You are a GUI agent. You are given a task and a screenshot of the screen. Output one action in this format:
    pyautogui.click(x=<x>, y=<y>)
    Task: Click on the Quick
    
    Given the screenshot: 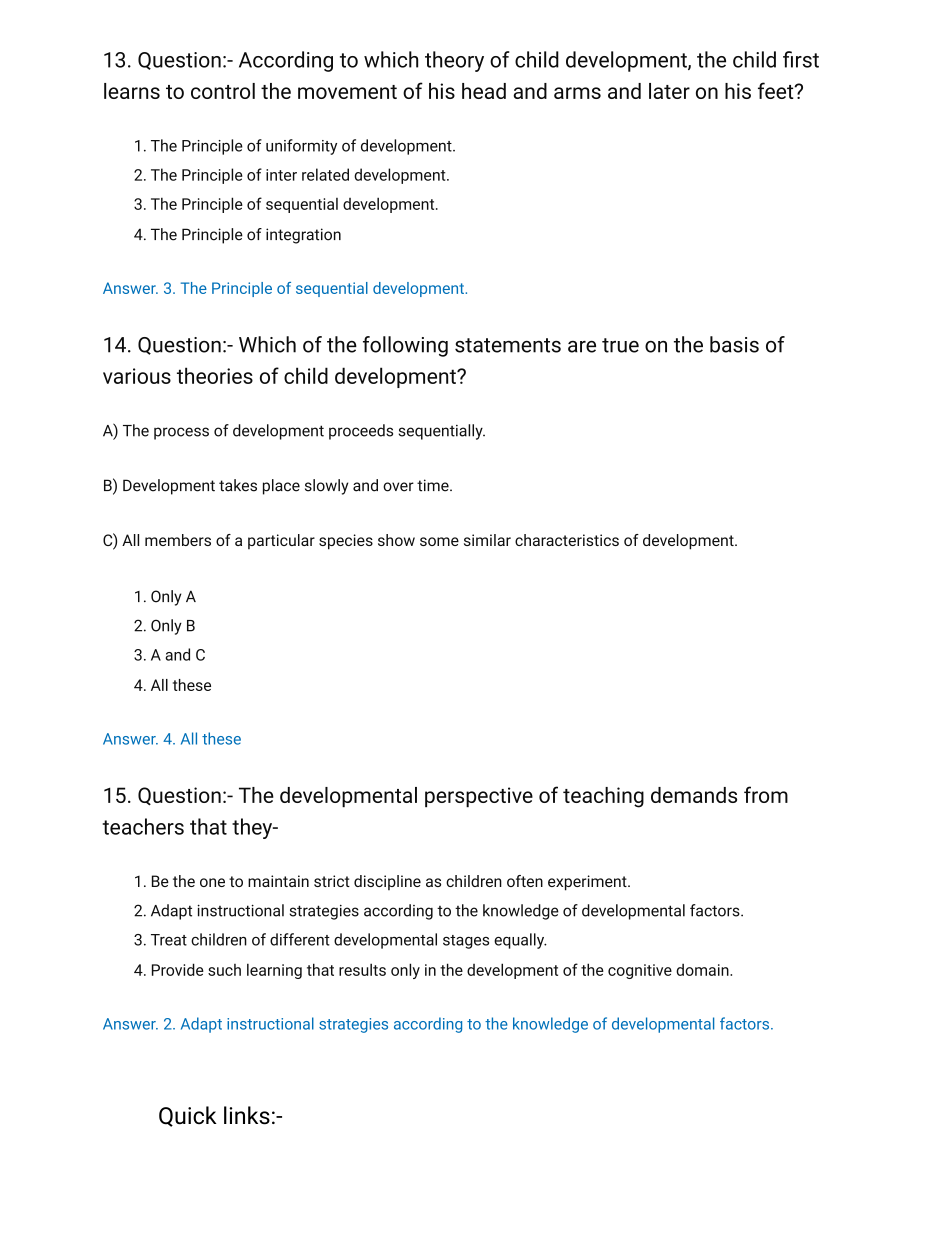 What is the action you would take?
    pyautogui.click(x=188, y=1116)
